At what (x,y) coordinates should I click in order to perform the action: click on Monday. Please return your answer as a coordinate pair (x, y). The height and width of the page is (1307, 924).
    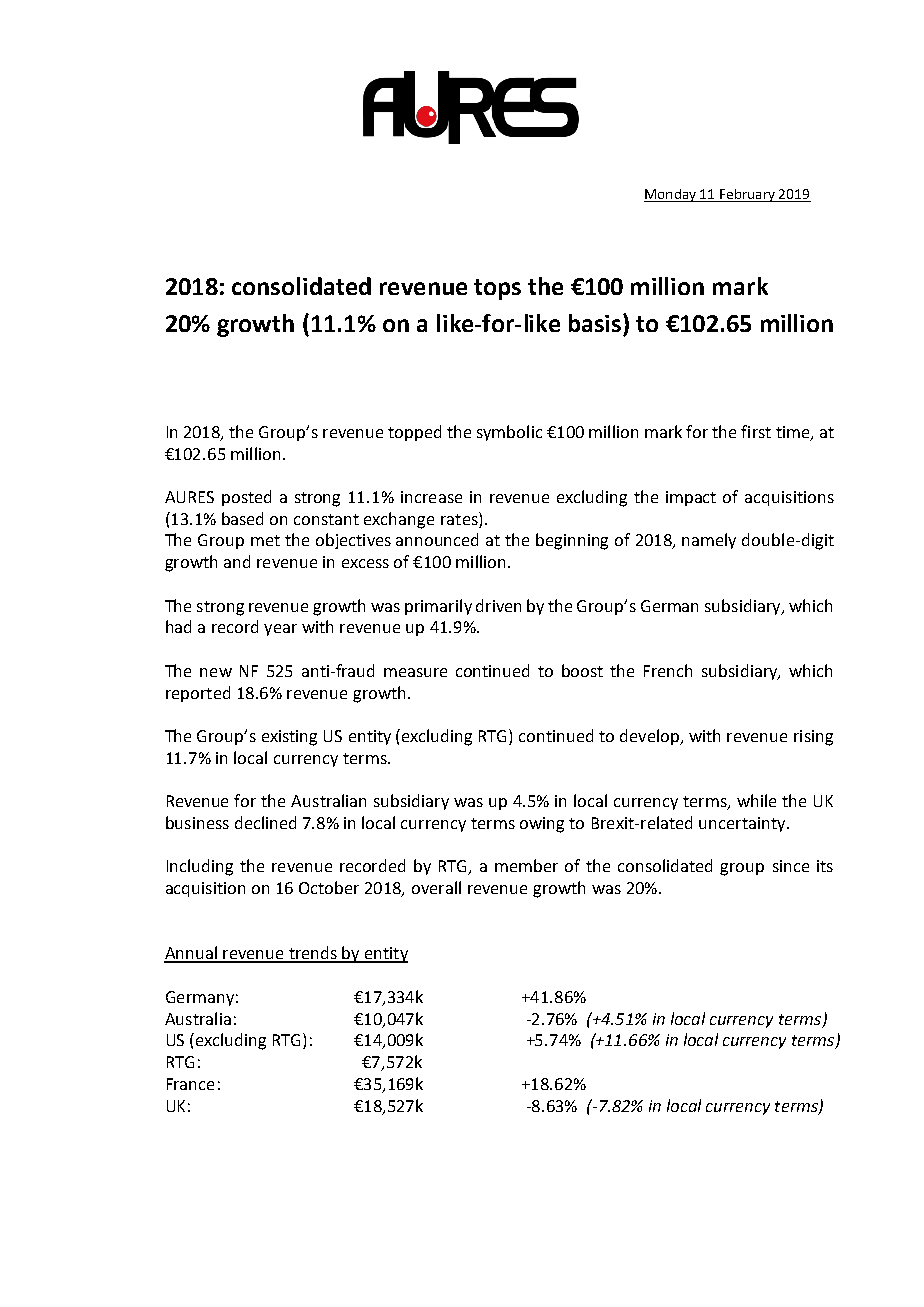
    Looking at the image, I should click on (671, 195).
